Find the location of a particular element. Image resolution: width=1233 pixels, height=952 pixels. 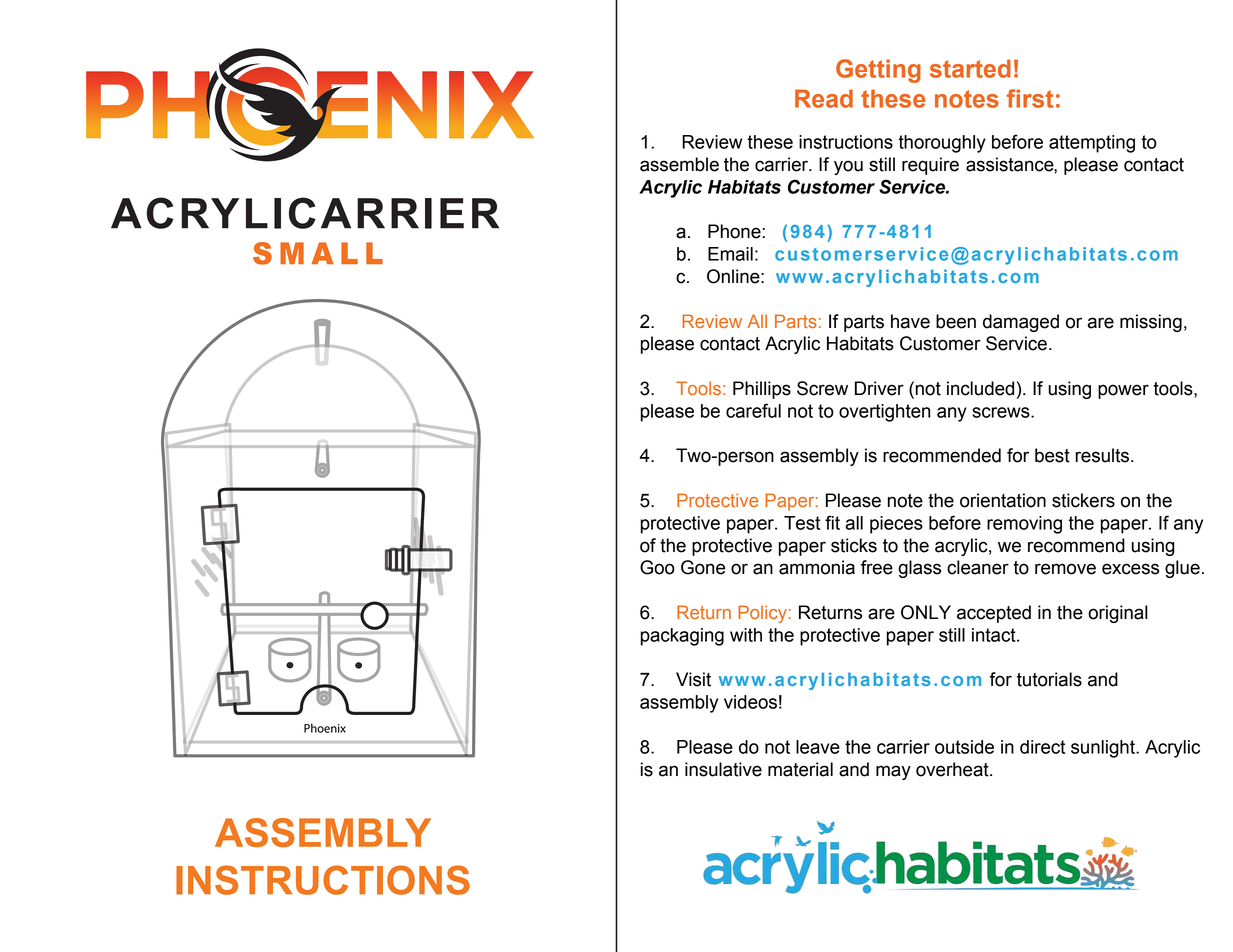

first is located at coordinates (1030, 98).
